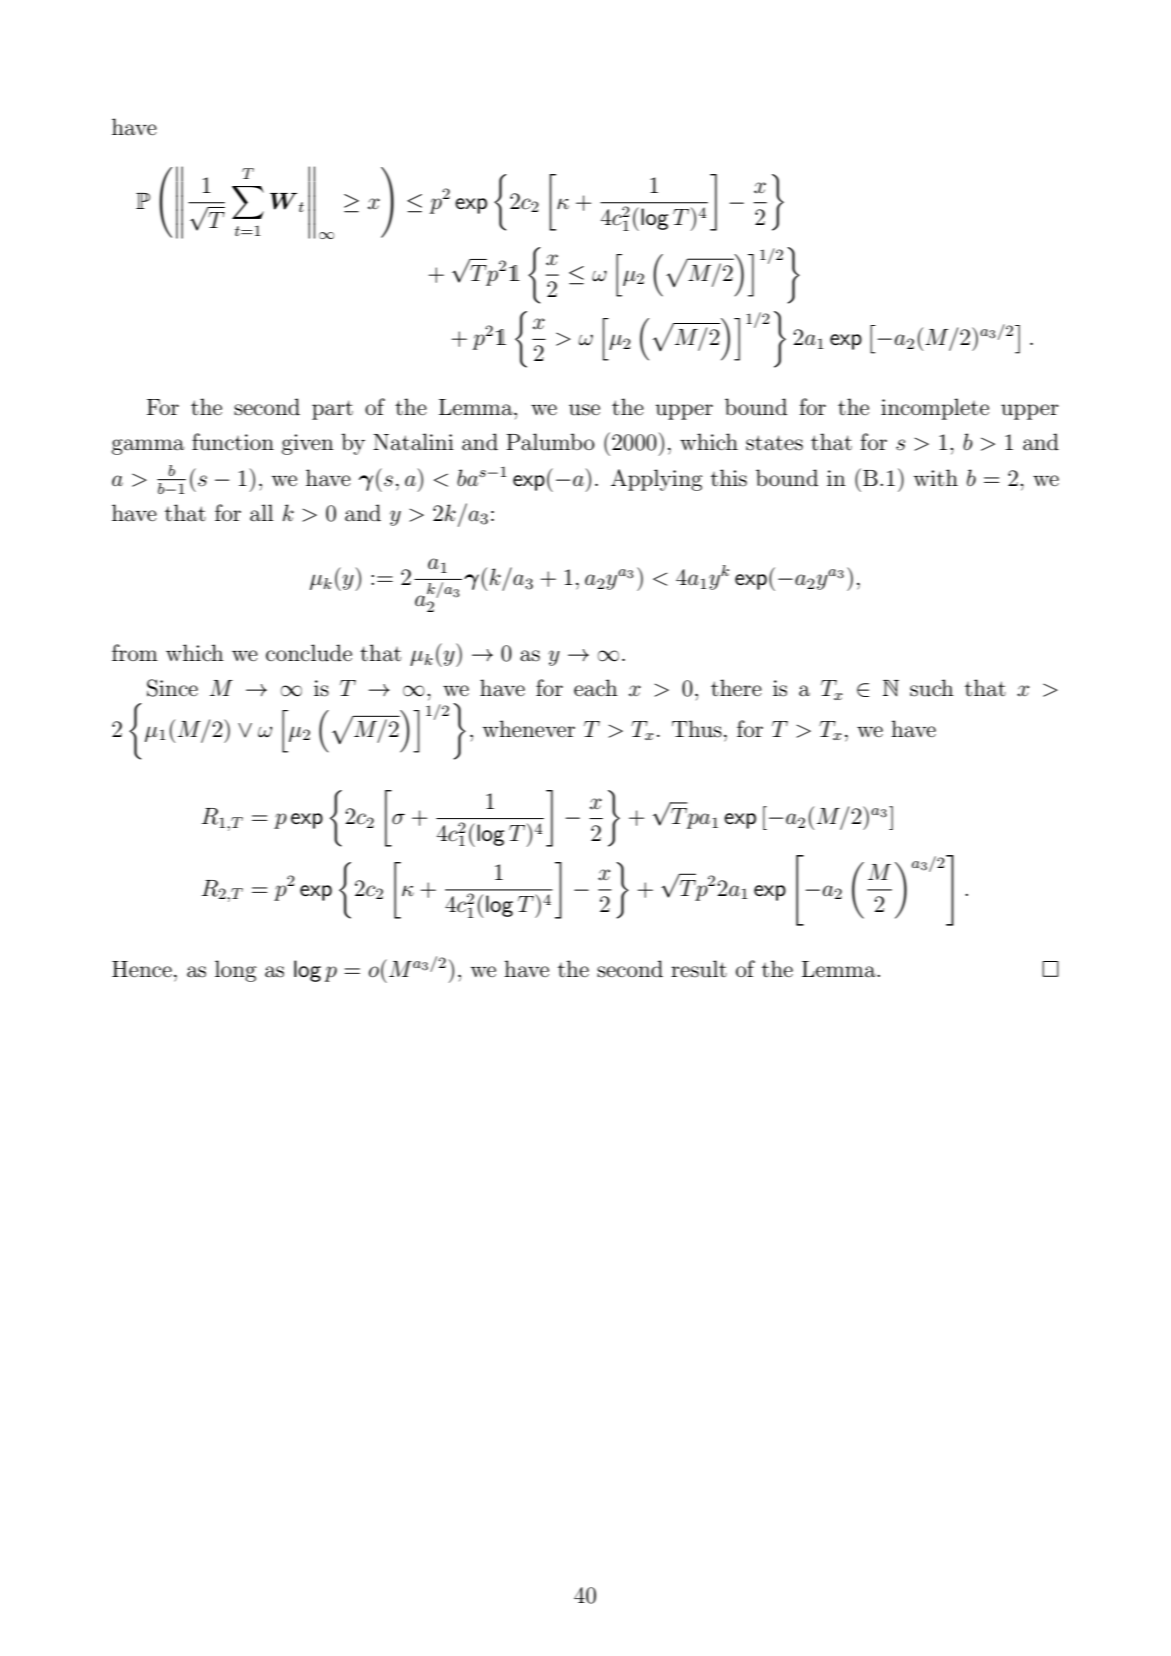 The height and width of the image is (1656, 1171). I want to click on such, so click(932, 688).
